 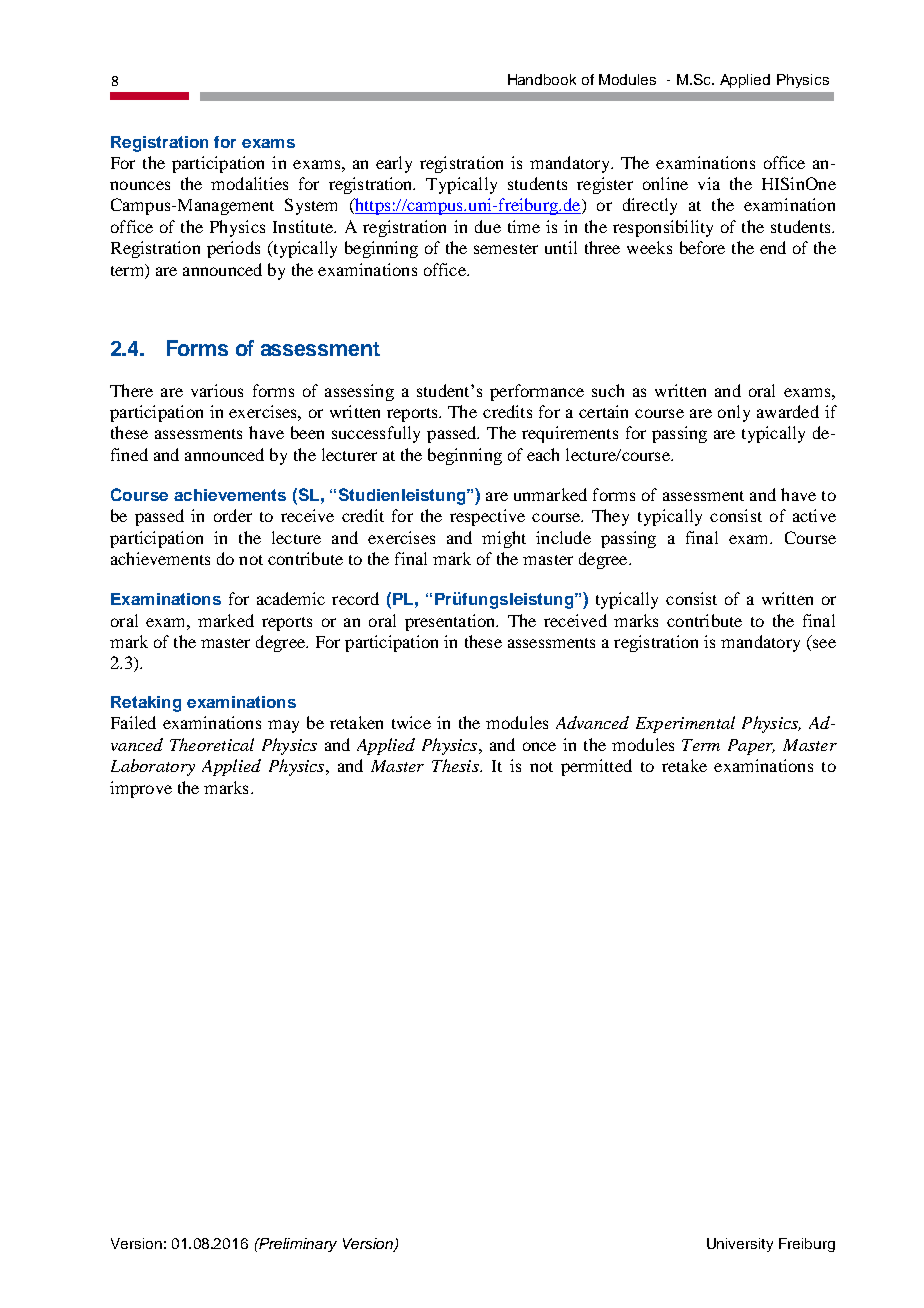 I want to click on modalities, so click(x=249, y=183).
